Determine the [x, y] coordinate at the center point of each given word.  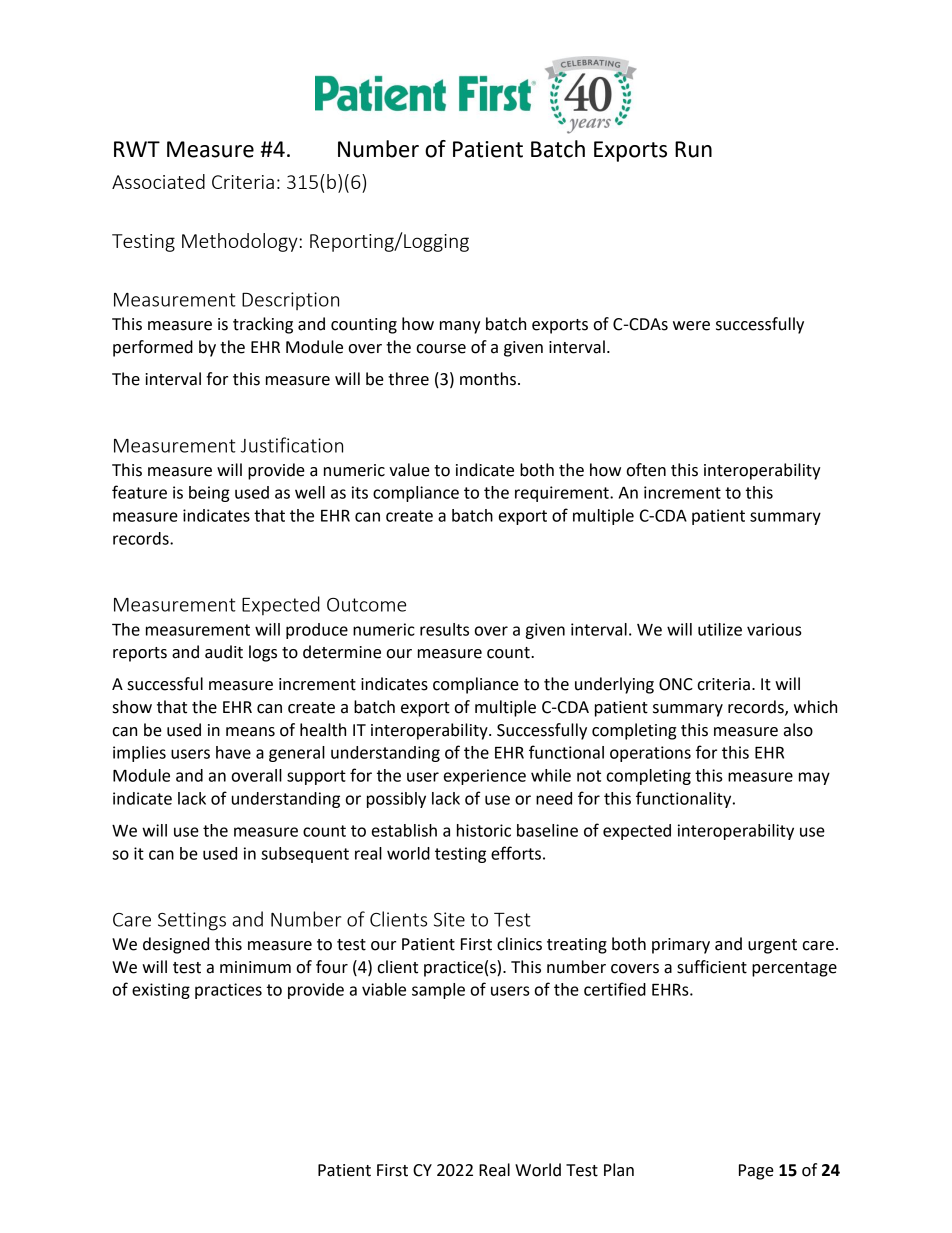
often [646, 470]
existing [161, 991]
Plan [619, 1170]
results [444, 629]
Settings [192, 921]
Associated [158, 181]
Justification [292, 445]
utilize [720, 629]
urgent [772, 946]
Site [449, 919]
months [488, 379]
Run [693, 149]
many [460, 327]
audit [224, 652]
